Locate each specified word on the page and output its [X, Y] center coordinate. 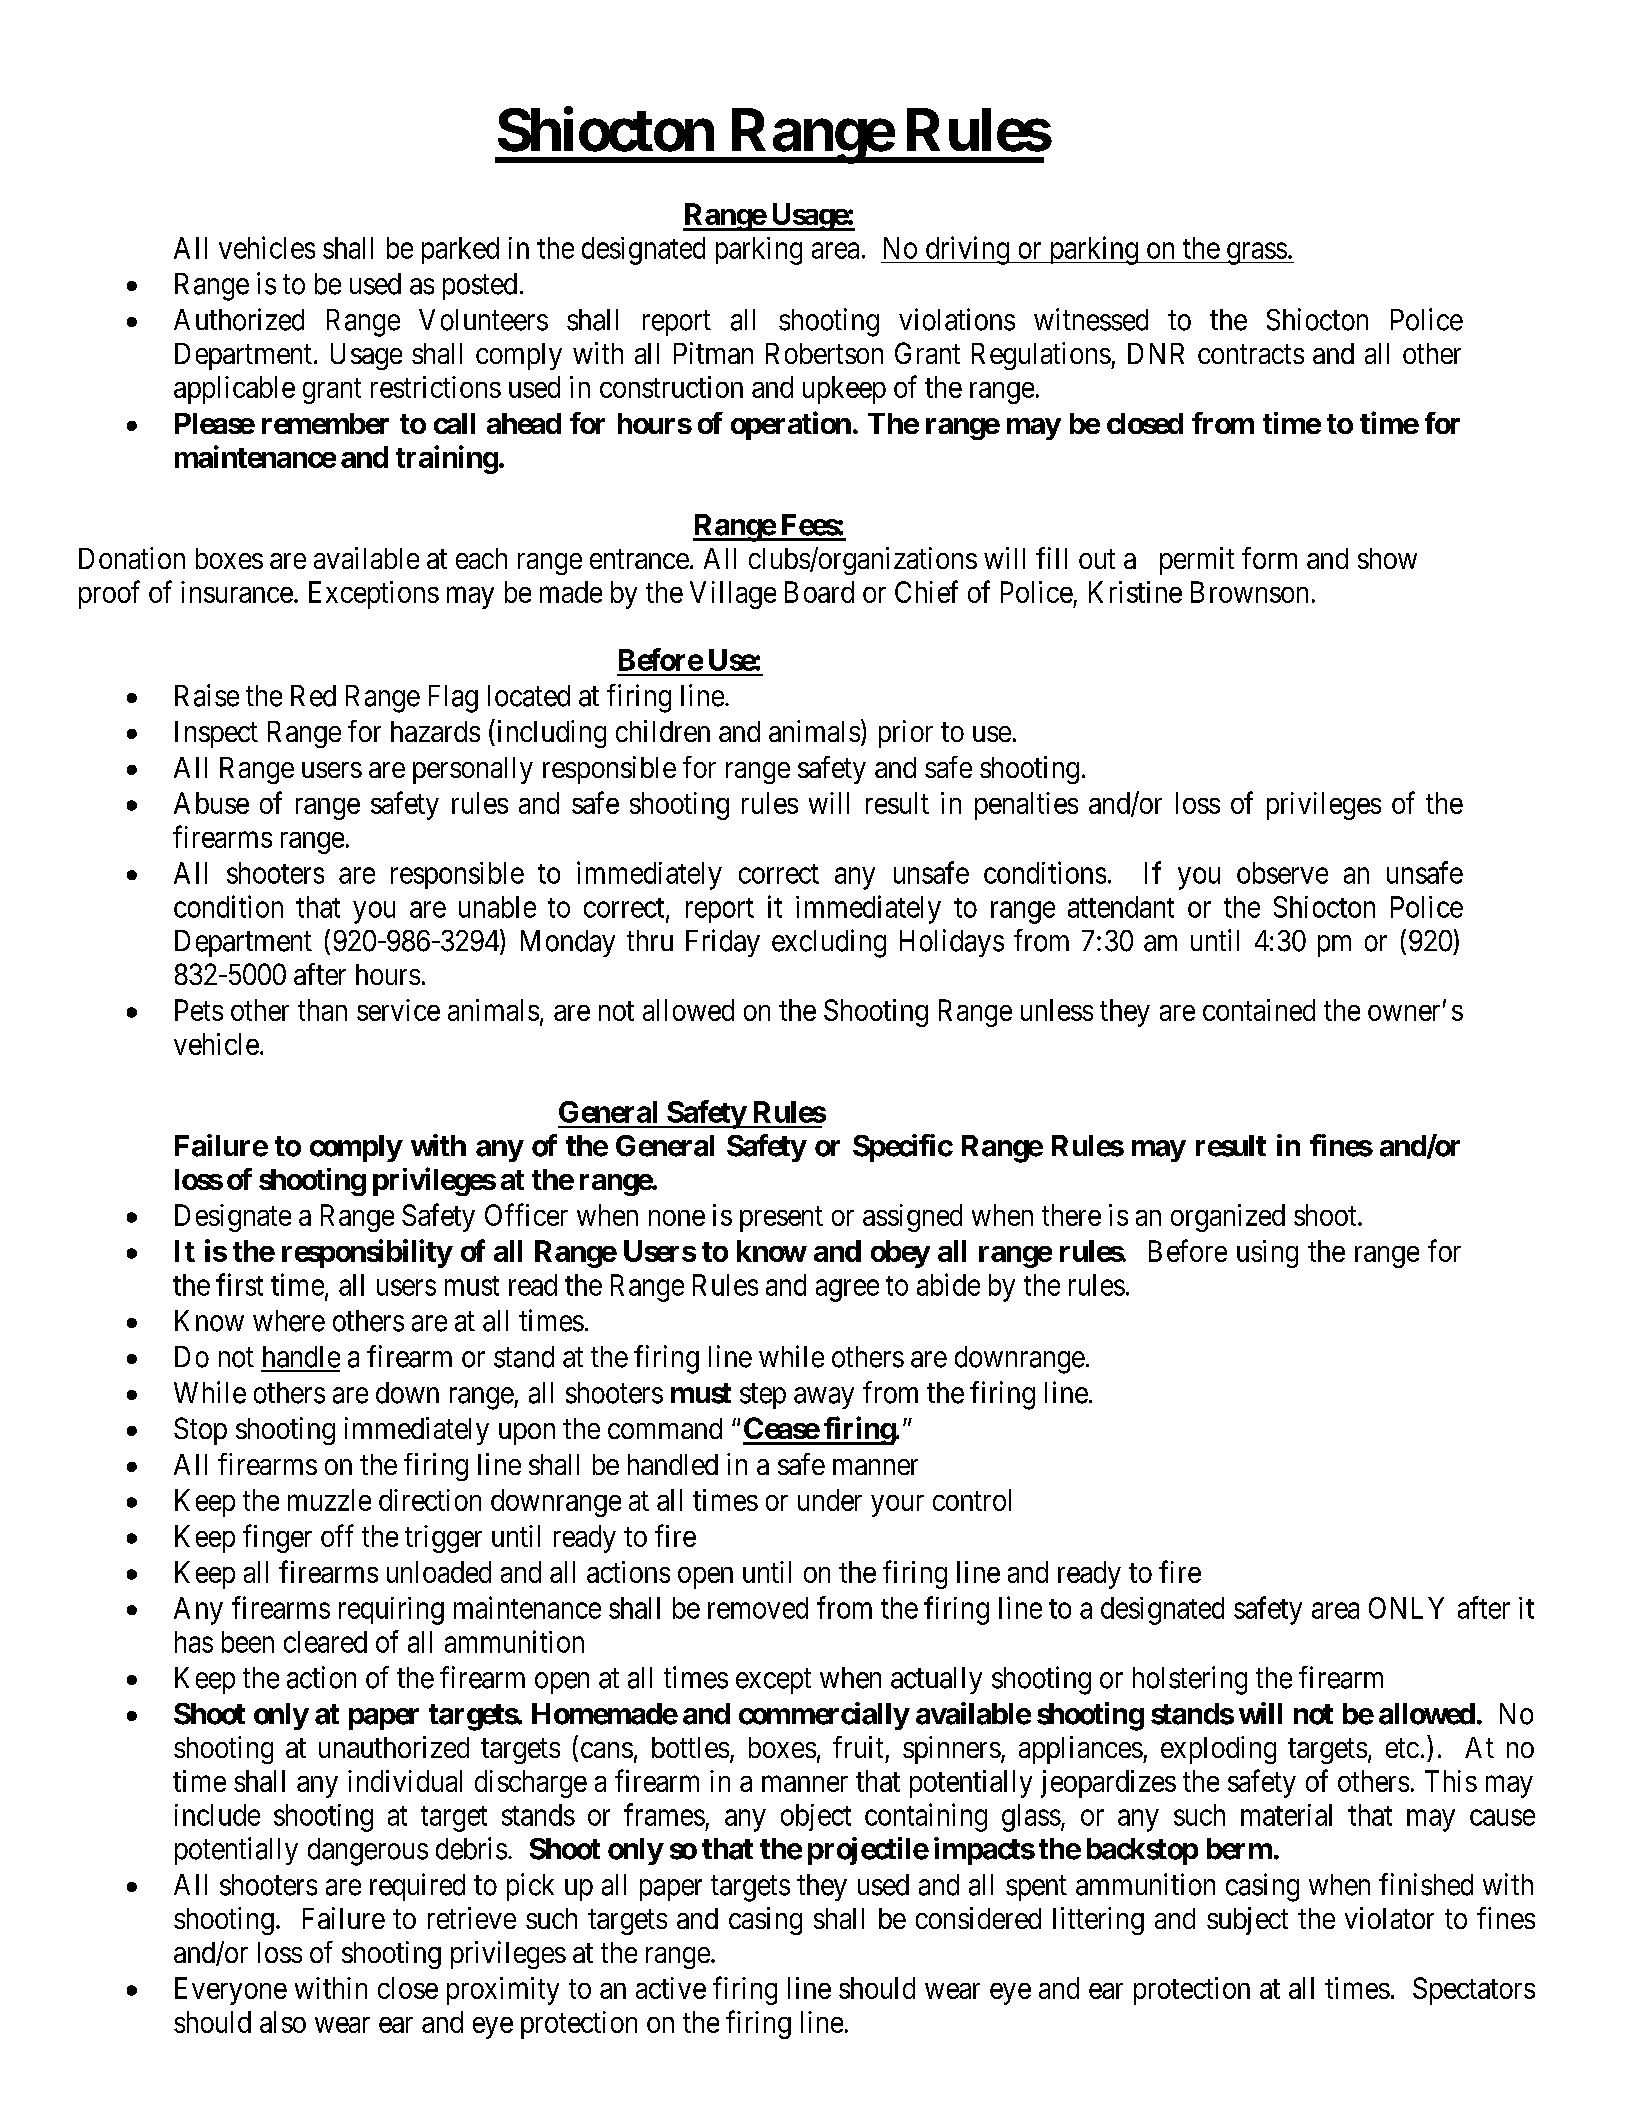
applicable [234, 390]
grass [1256, 253]
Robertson [824, 353]
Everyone [231, 1991]
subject [1247, 1921]
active [671, 1988]
